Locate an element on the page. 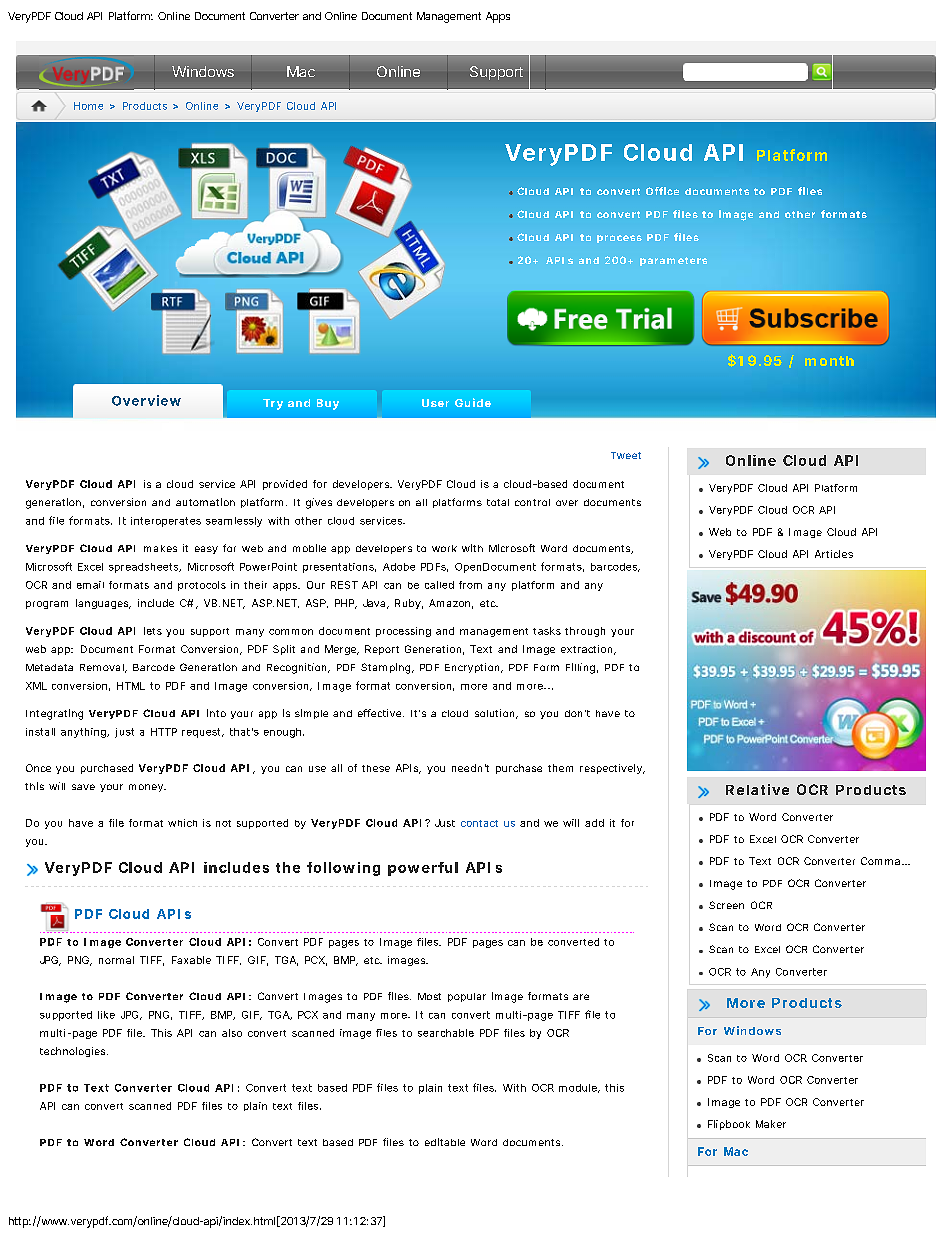  technologies is located at coordinates (74, 1052).
